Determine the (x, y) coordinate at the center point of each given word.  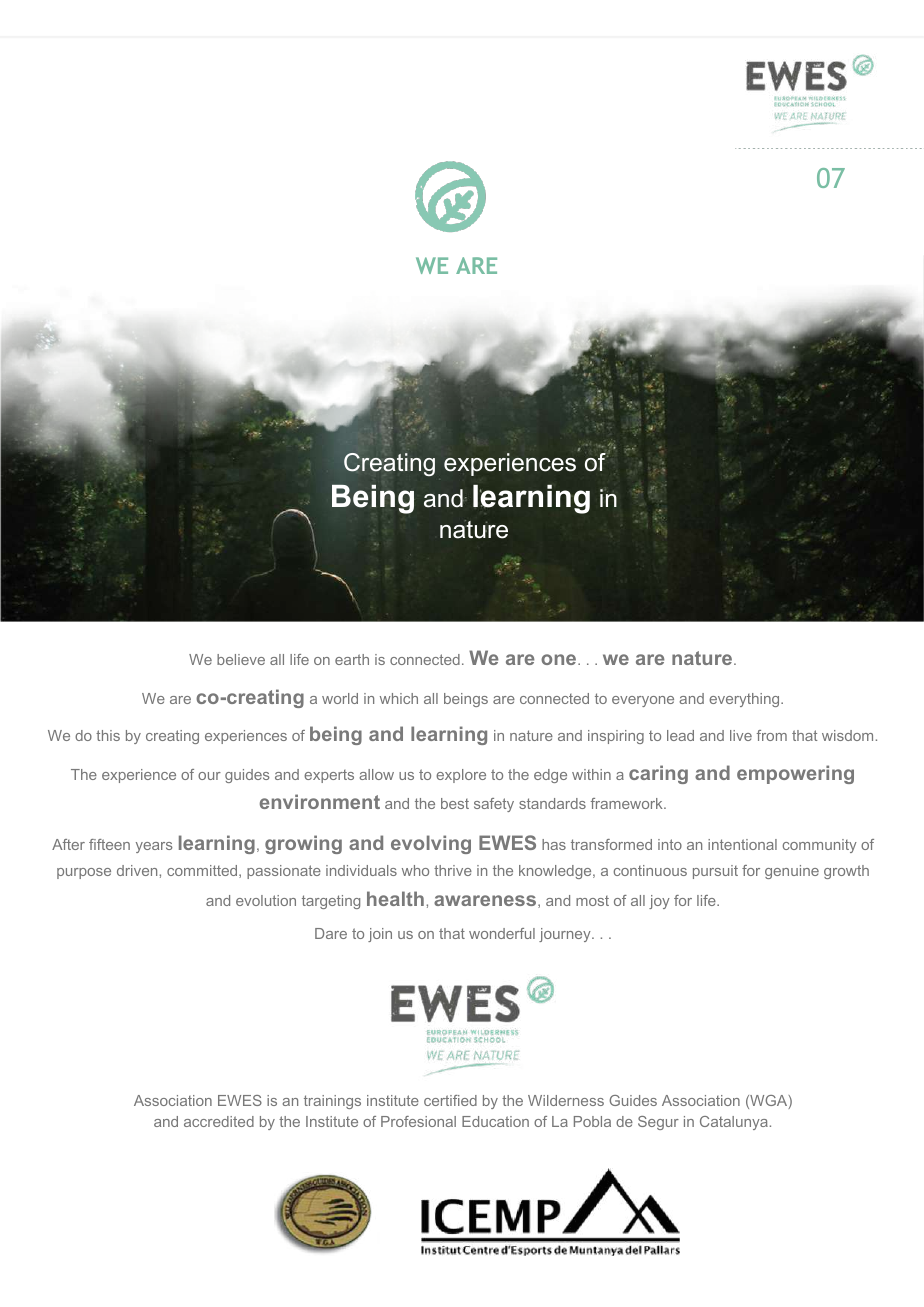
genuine (792, 872)
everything (745, 700)
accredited (219, 1121)
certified (450, 1100)
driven (138, 870)
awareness (486, 901)
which (399, 698)
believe (241, 659)
